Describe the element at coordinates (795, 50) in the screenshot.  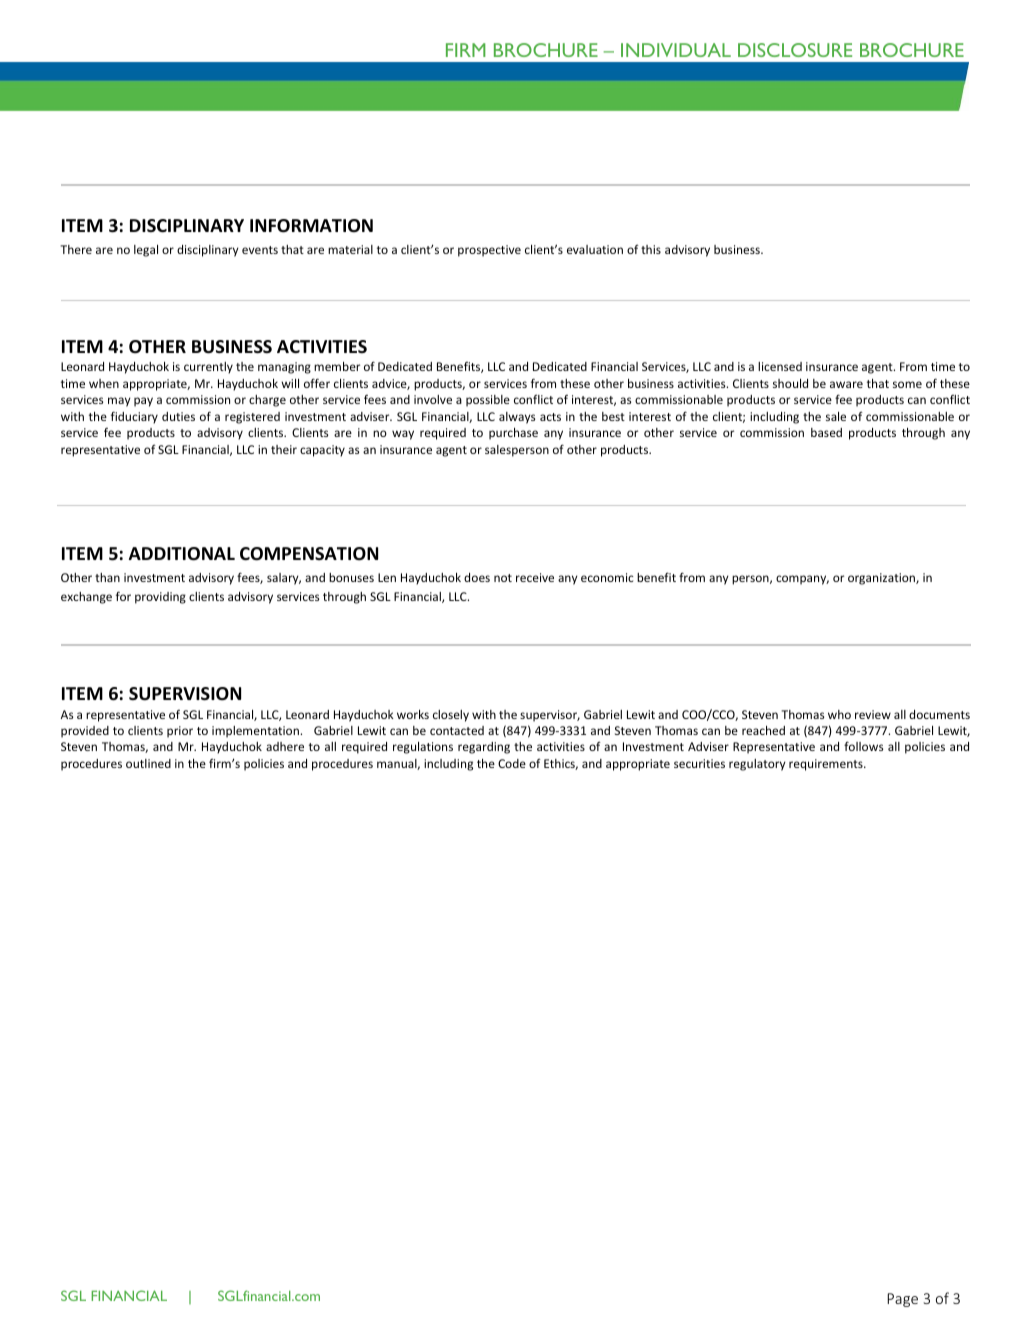
I see `DISCLOSURE` at that location.
